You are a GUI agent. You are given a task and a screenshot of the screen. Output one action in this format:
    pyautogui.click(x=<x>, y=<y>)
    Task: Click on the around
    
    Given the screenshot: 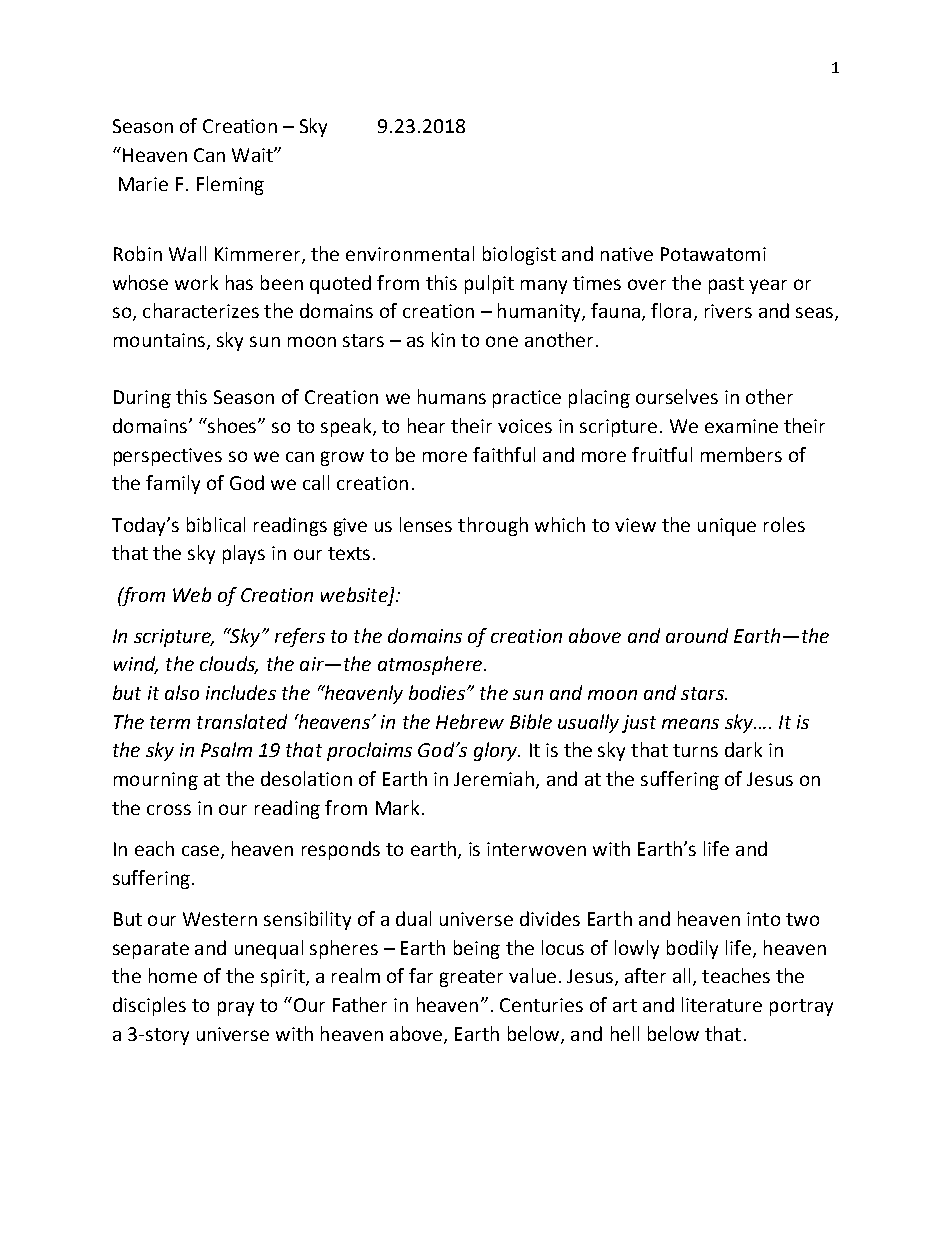 What is the action you would take?
    pyautogui.click(x=697, y=635)
